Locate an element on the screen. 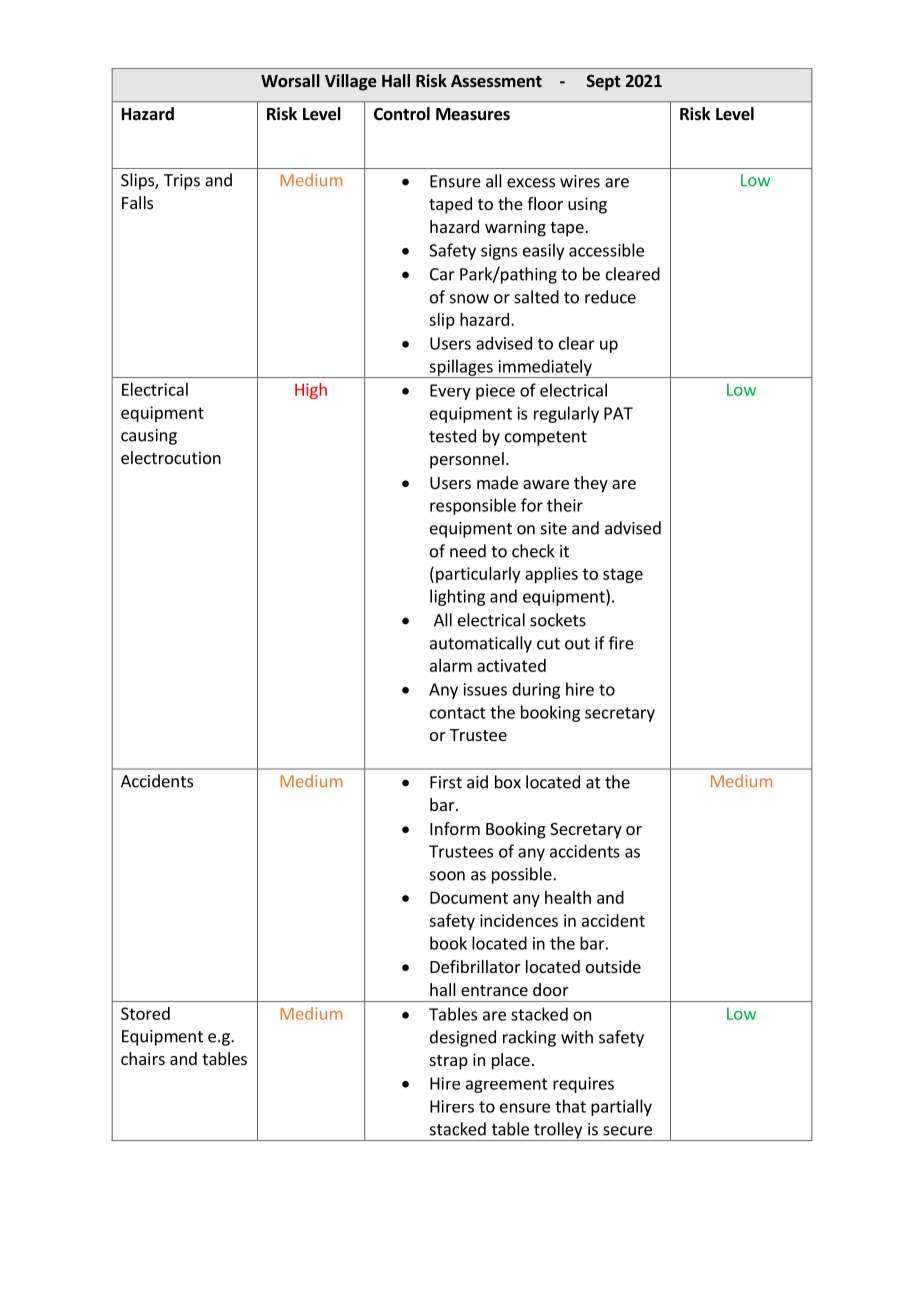 This screenshot has width=924, height=1307. Every is located at coordinates (450, 392).
